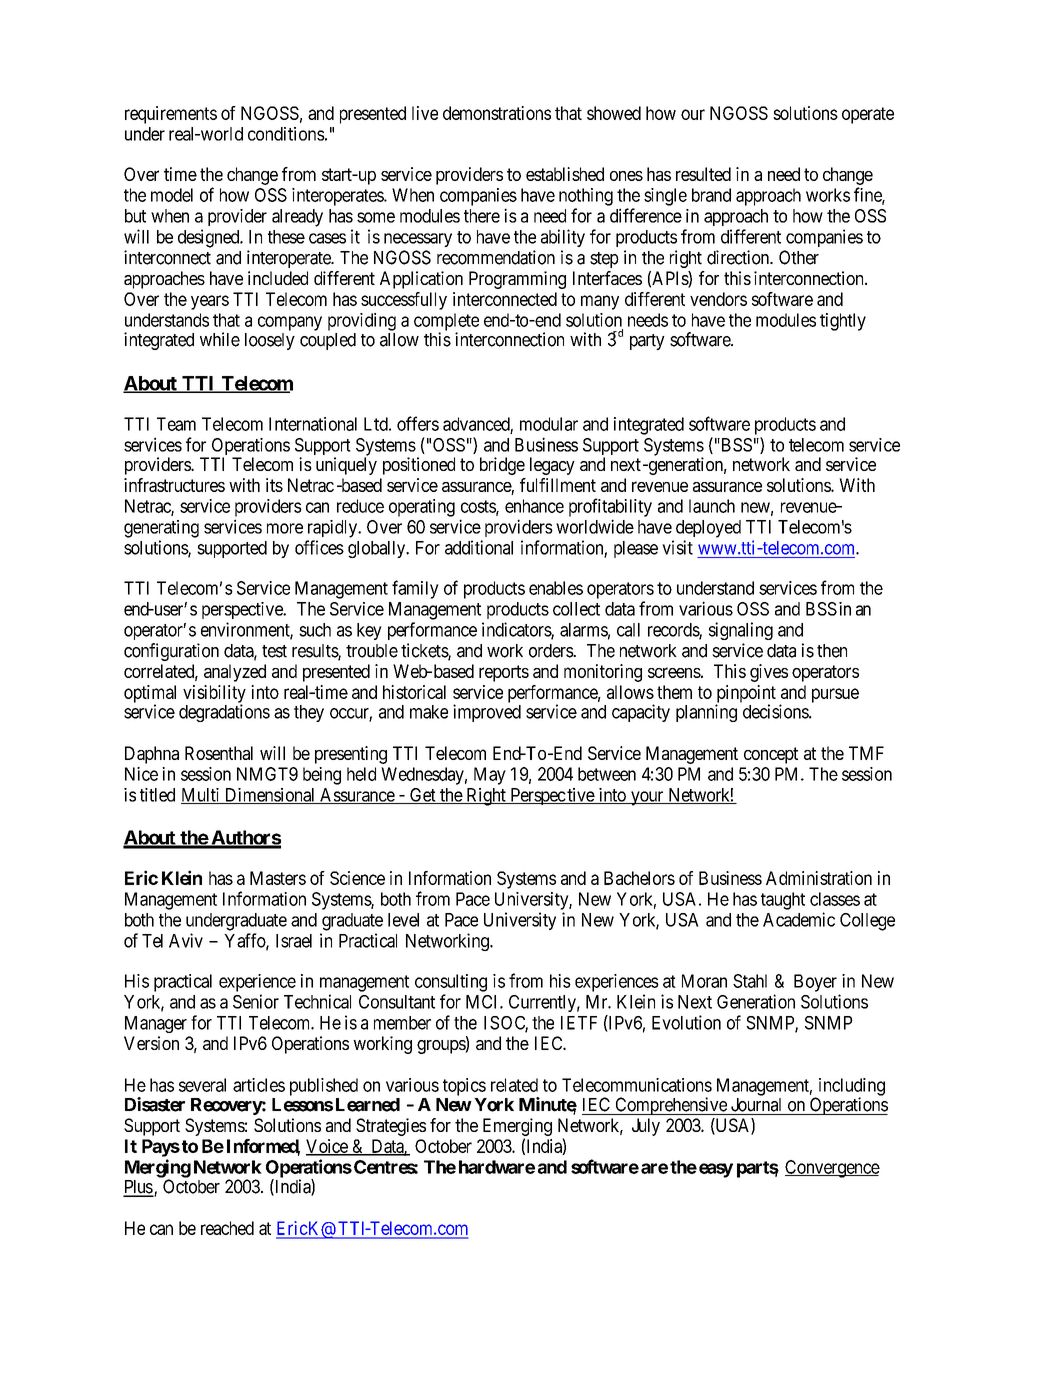 Image resolution: width=1062 pixels, height=1374 pixels. What do you see at coordinates (832, 1169) in the document?
I see `Convergence` at bounding box center [832, 1169].
